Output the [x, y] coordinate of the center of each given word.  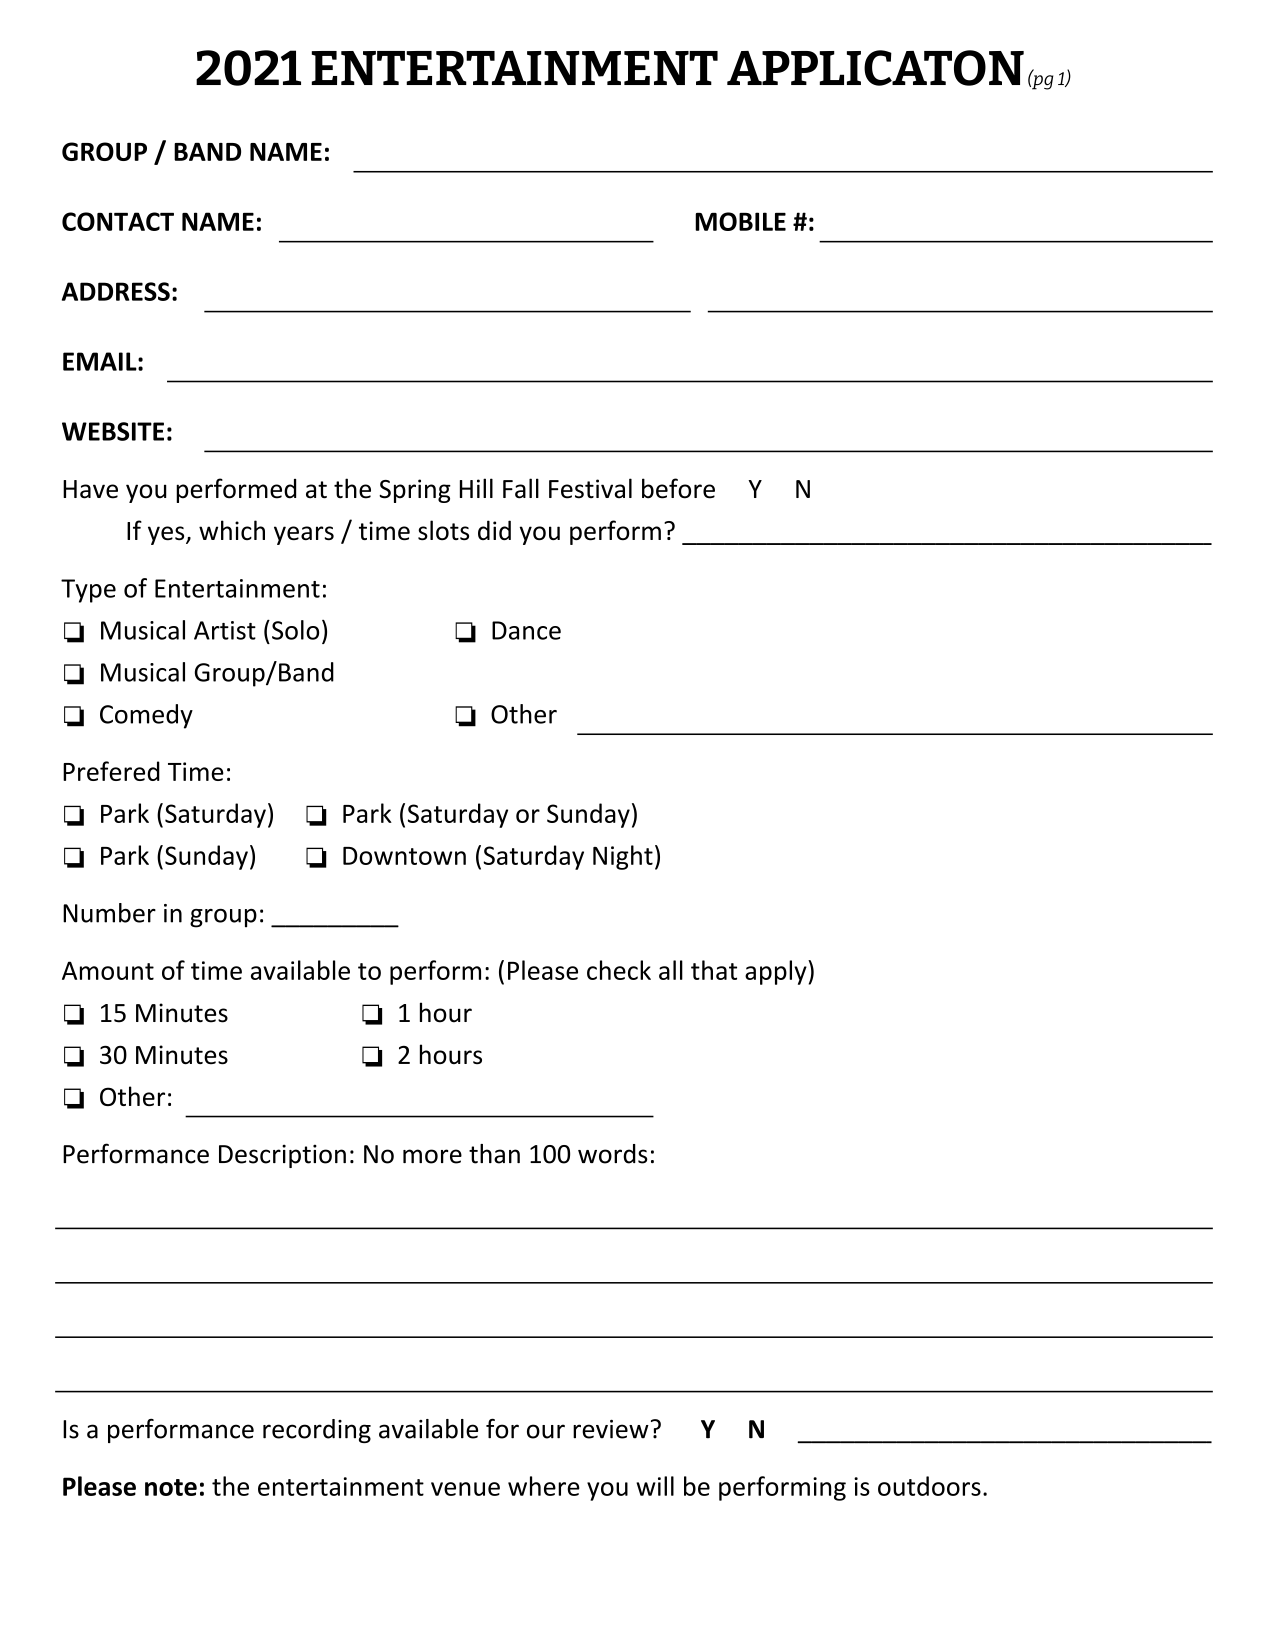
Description [282, 1156]
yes [167, 535]
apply [777, 972]
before [678, 488]
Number [109, 913]
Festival [590, 488]
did [494, 530]
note [171, 1487]
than [494, 1154]
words [613, 1154]
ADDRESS [116, 291]
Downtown [404, 856]
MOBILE [740, 221]
